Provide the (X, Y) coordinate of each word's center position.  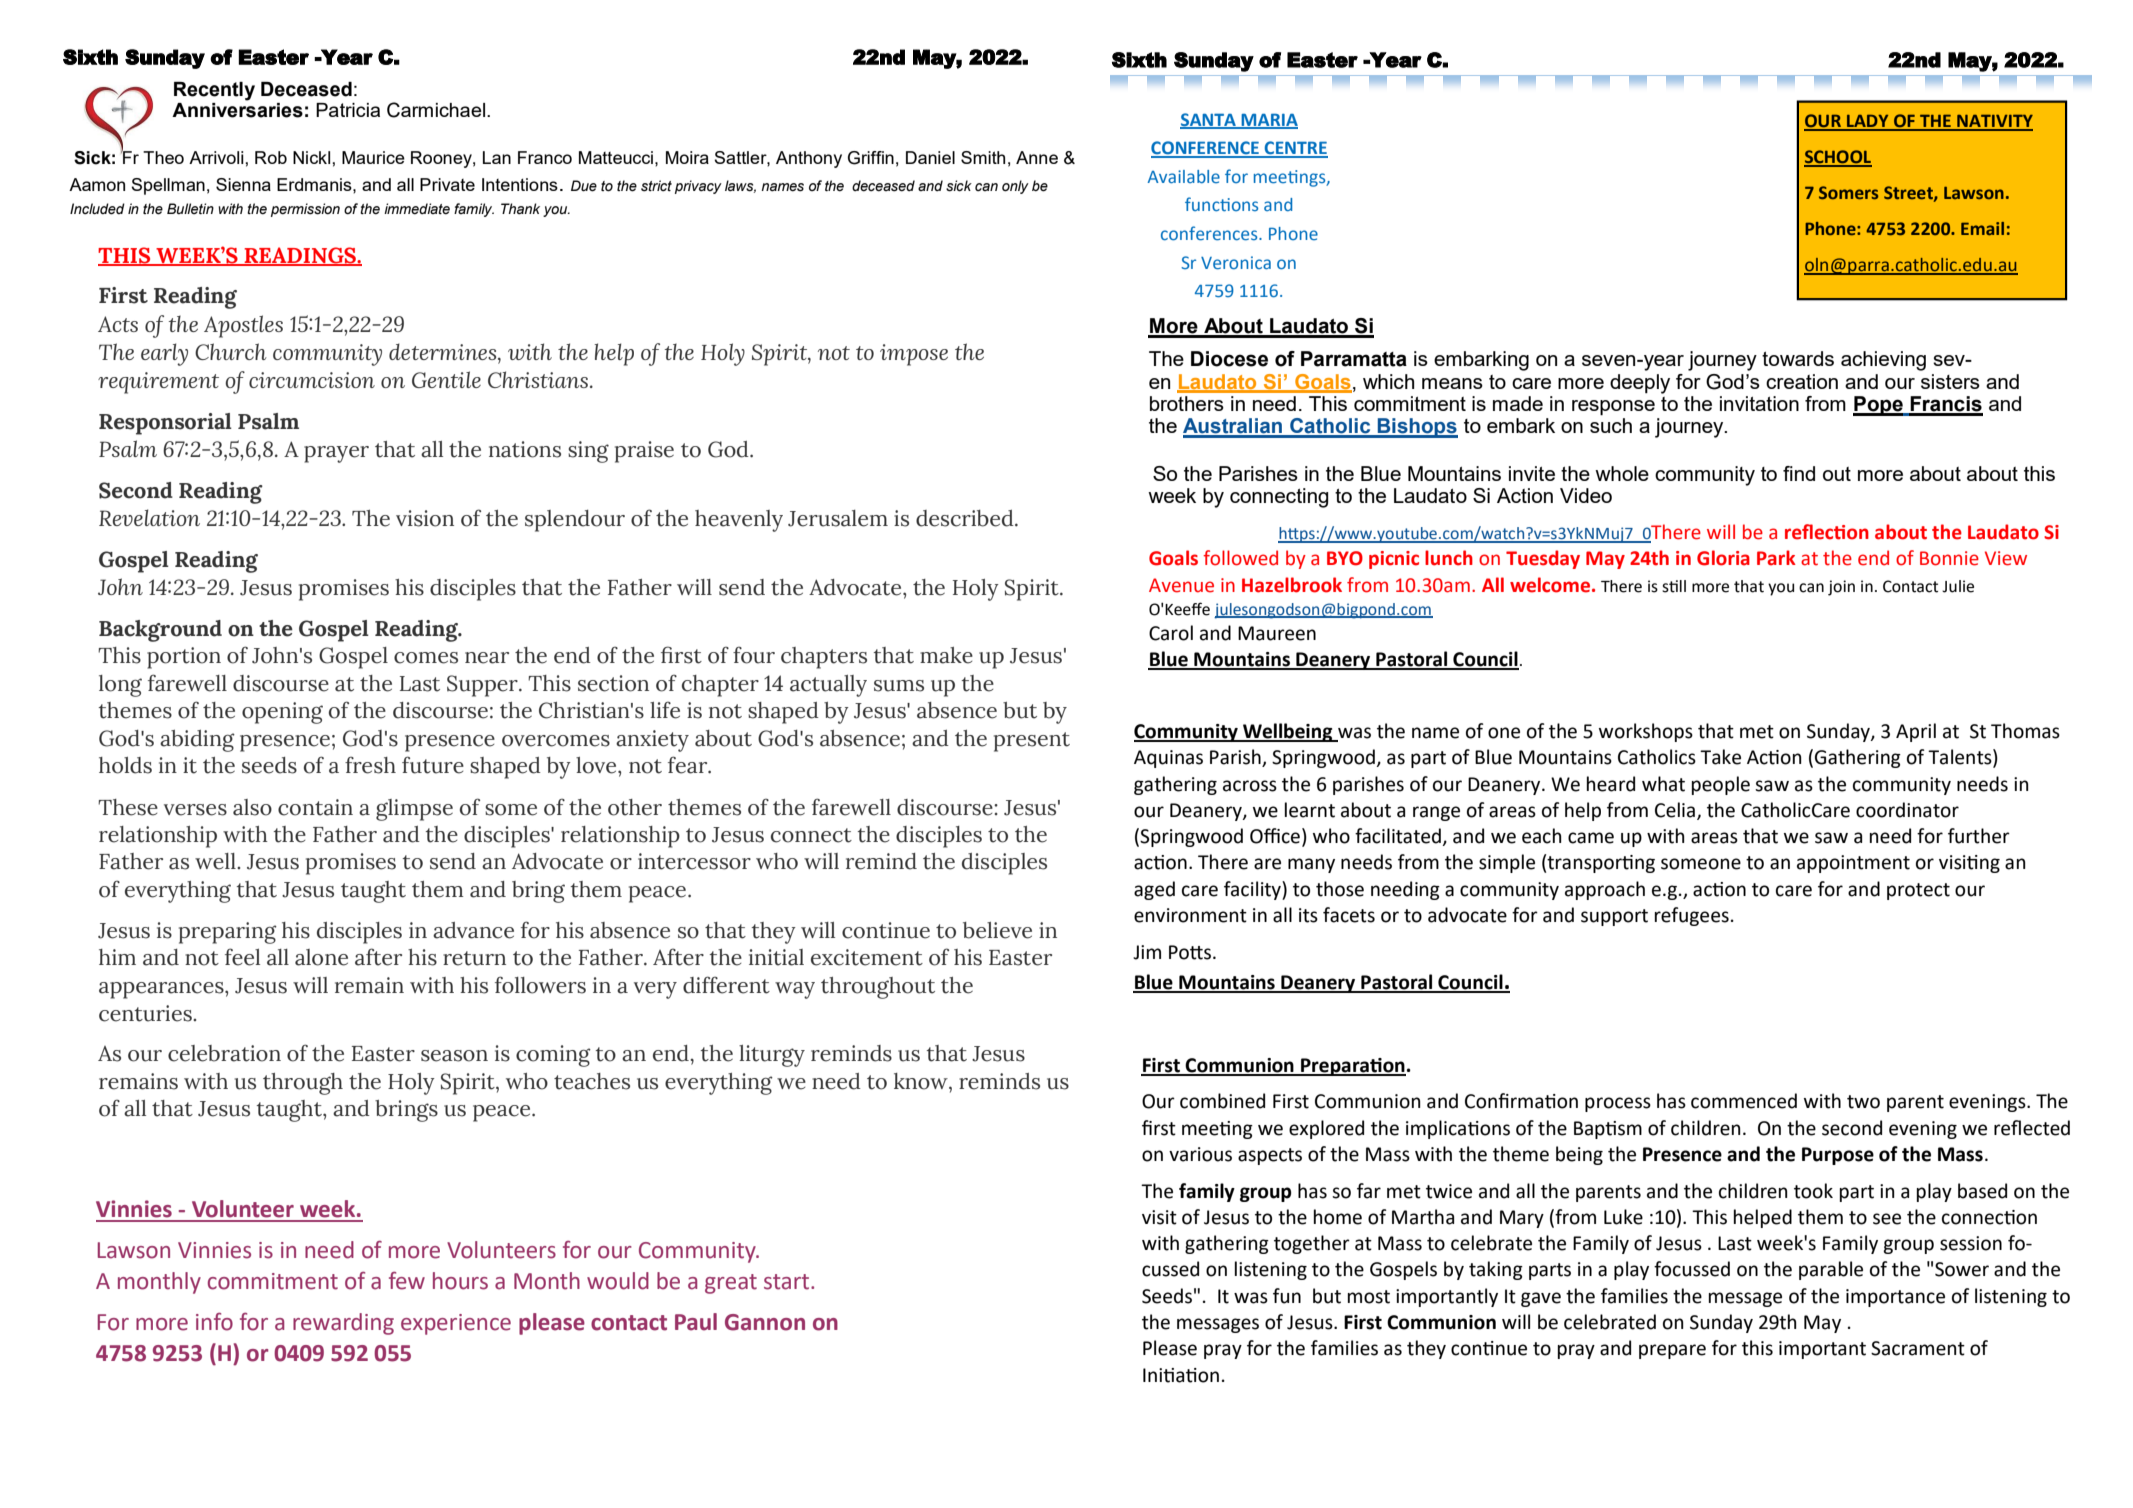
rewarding (343, 1324)
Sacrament (1918, 1348)
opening (282, 713)
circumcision (312, 380)
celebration (224, 1053)
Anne (1037, 157)
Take (1720, 757)
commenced (1744, 1101)
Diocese (1229, 359)
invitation (1759, 403)
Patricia (348, 110)
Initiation (1181, 1375)
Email (1982, 228)
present (1032, 742)
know (922, 1081)
